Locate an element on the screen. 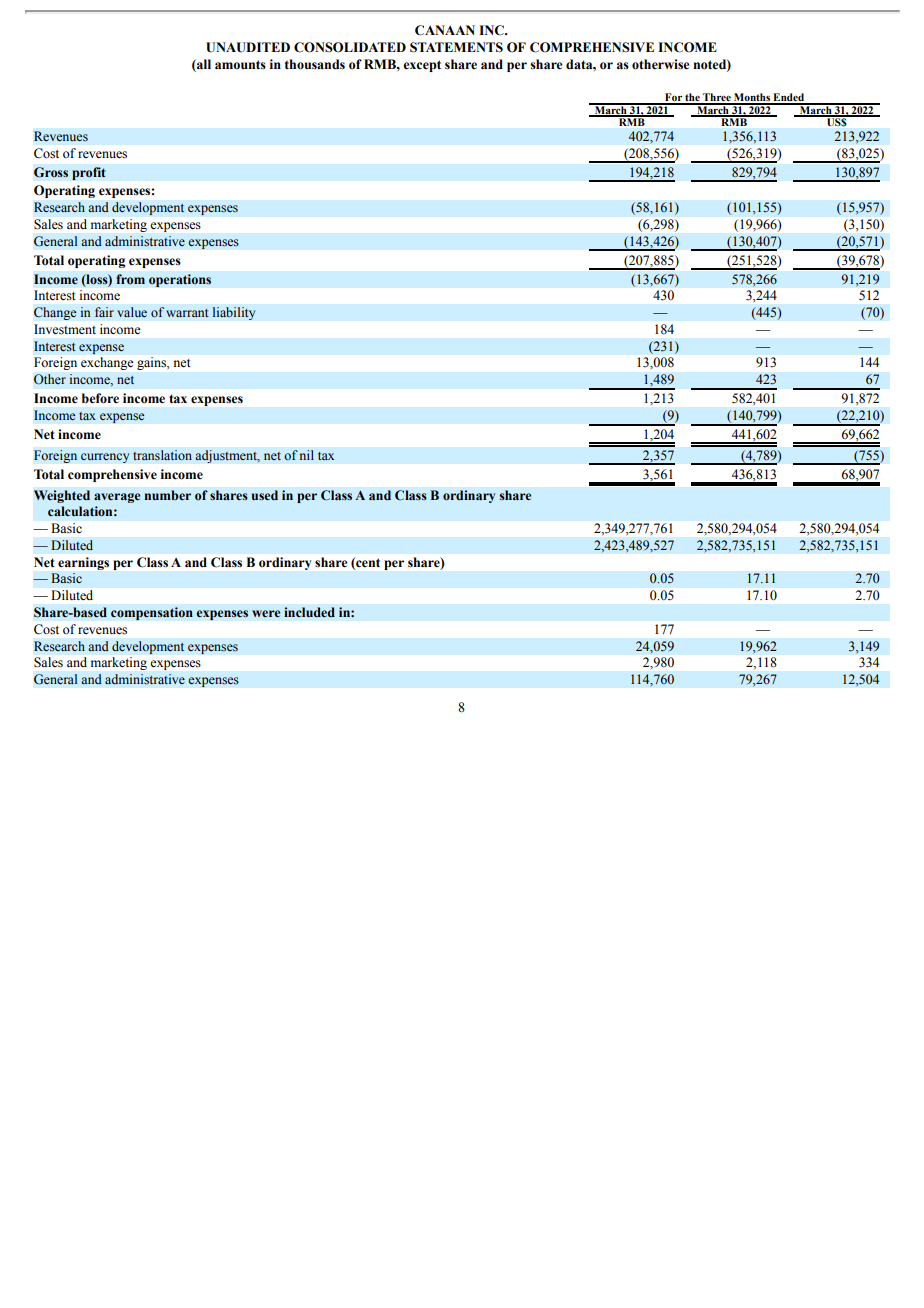 This screenshot has height=1308, width=924. translation is located at coordinates (162, 455).
